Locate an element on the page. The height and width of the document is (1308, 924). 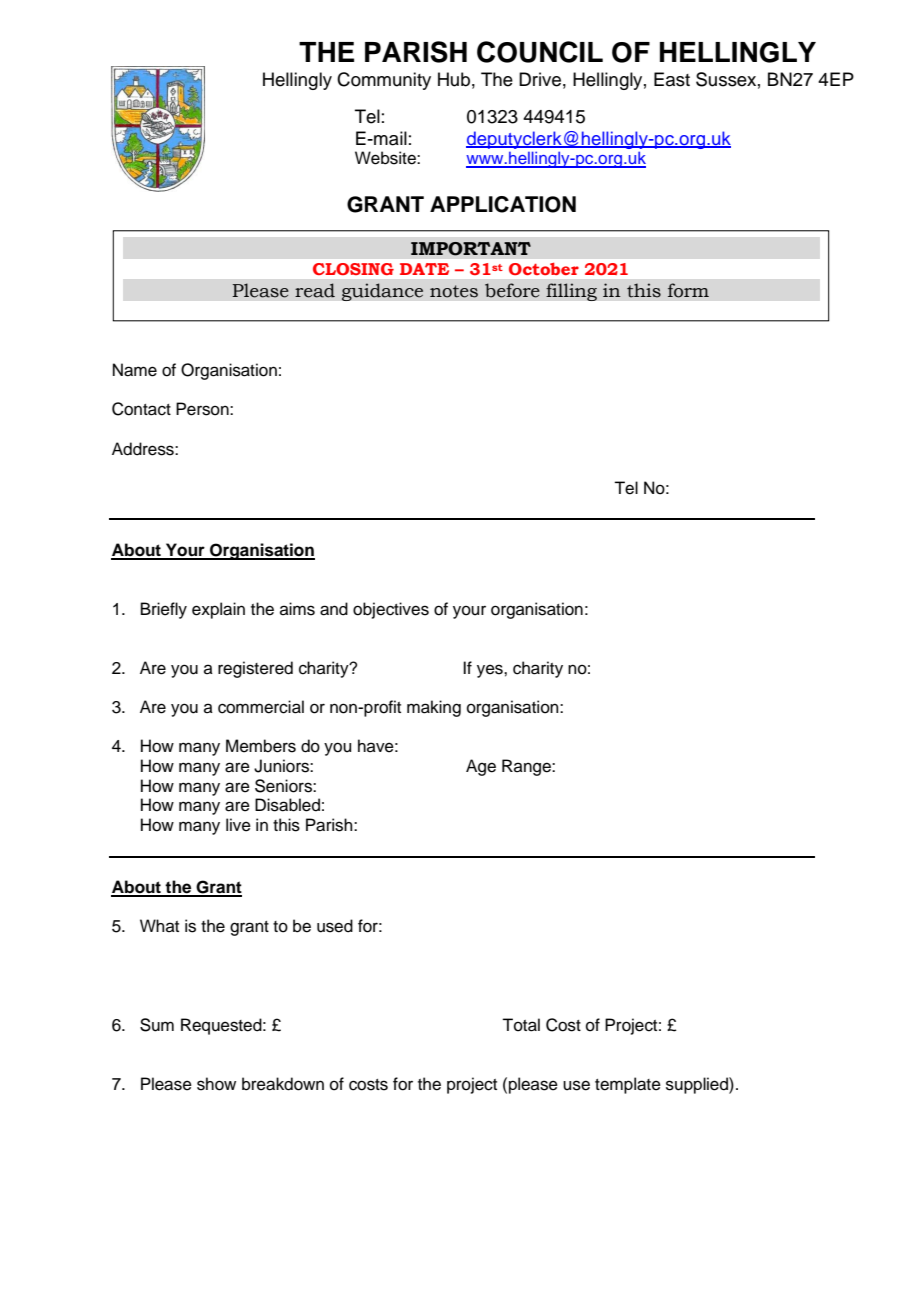
Community is located at coordinates (384, 81).
